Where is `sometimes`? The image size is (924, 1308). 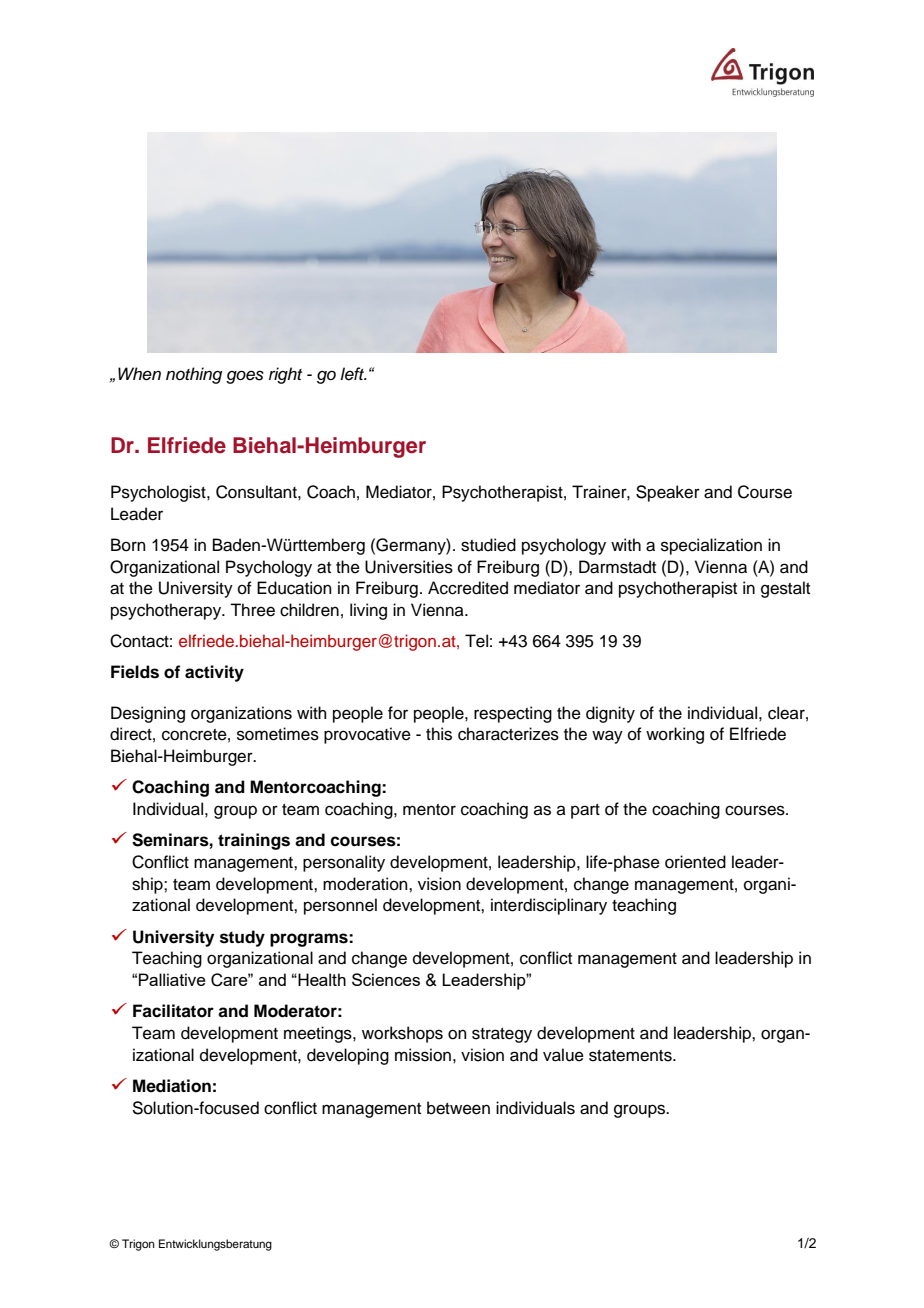 sometimes is located at coordinates (278, 734).
